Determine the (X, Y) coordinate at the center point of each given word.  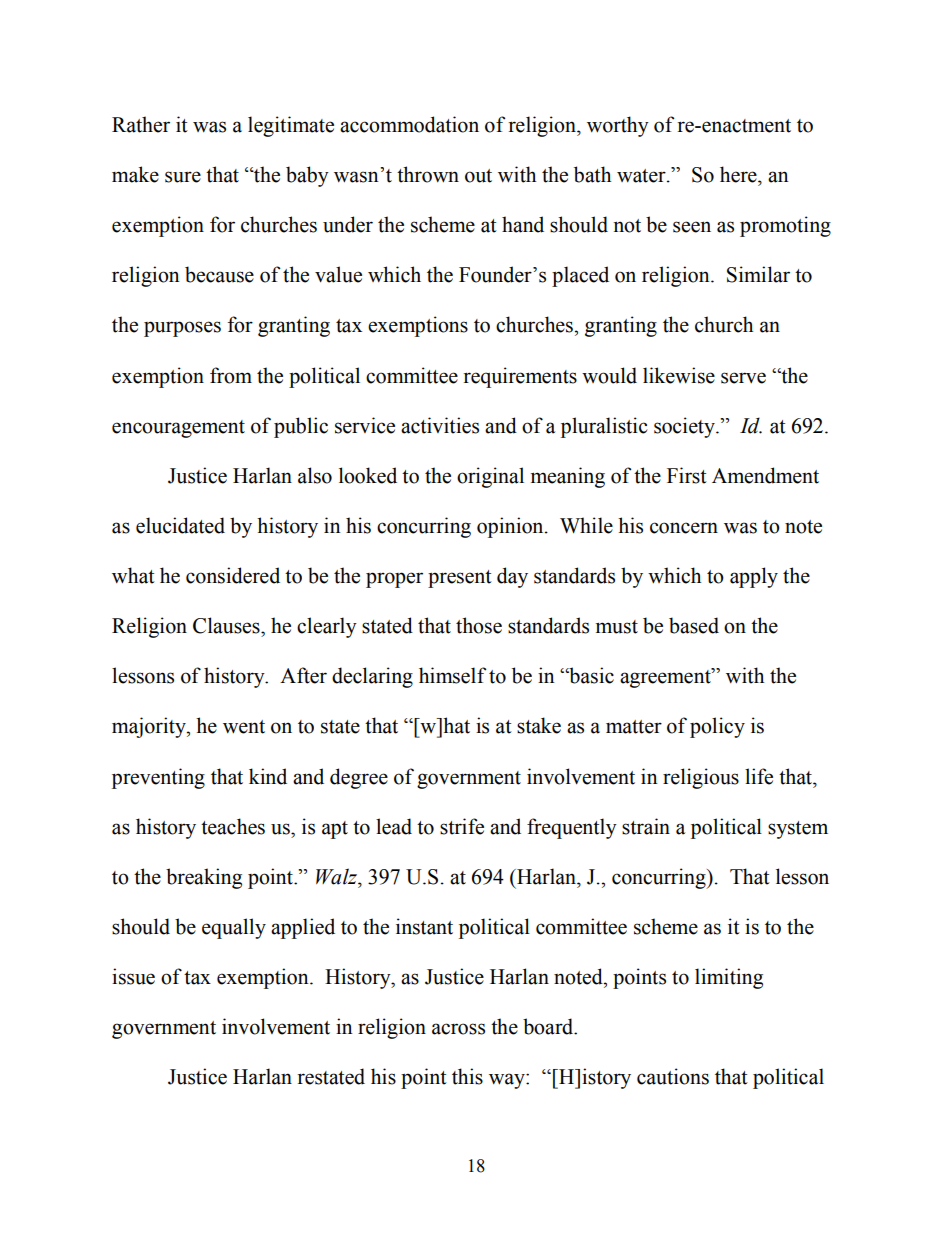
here (739, 174)
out (478, 176)
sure (183, 177)
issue (133, 976)
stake (539, 725)
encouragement (178, 429)
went (244, 727)
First (687, 475)
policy (717, 727)
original (490, 477)
